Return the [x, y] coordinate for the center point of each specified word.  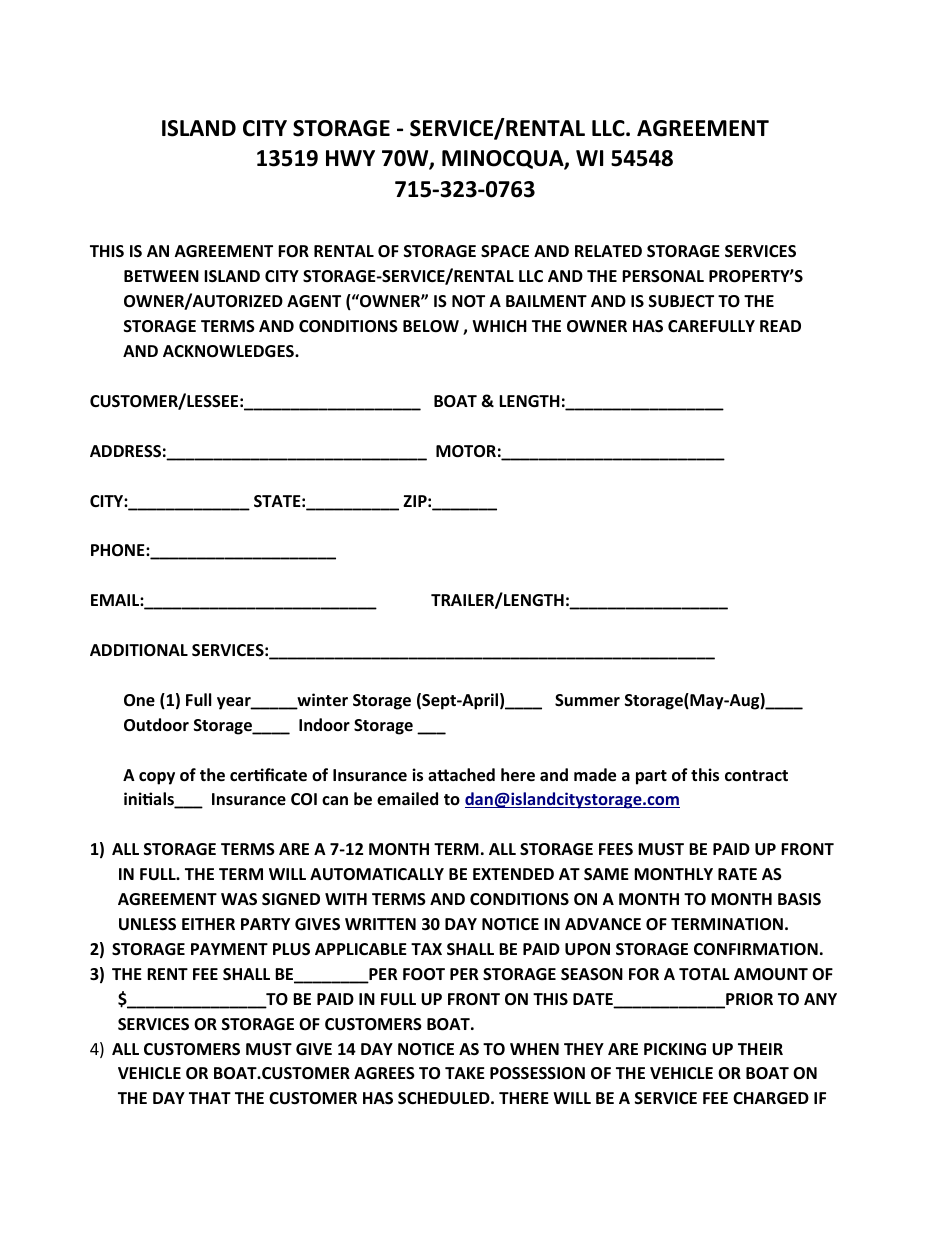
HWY [350, 158]
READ [780, 326]
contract [756, 776]
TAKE [465, 1073]
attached [461, 775]
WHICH [499, 326]
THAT [210, 1098]
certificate [268, 775]
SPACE [505, 251]
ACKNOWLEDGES [229, 351]
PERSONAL [663, 276]
